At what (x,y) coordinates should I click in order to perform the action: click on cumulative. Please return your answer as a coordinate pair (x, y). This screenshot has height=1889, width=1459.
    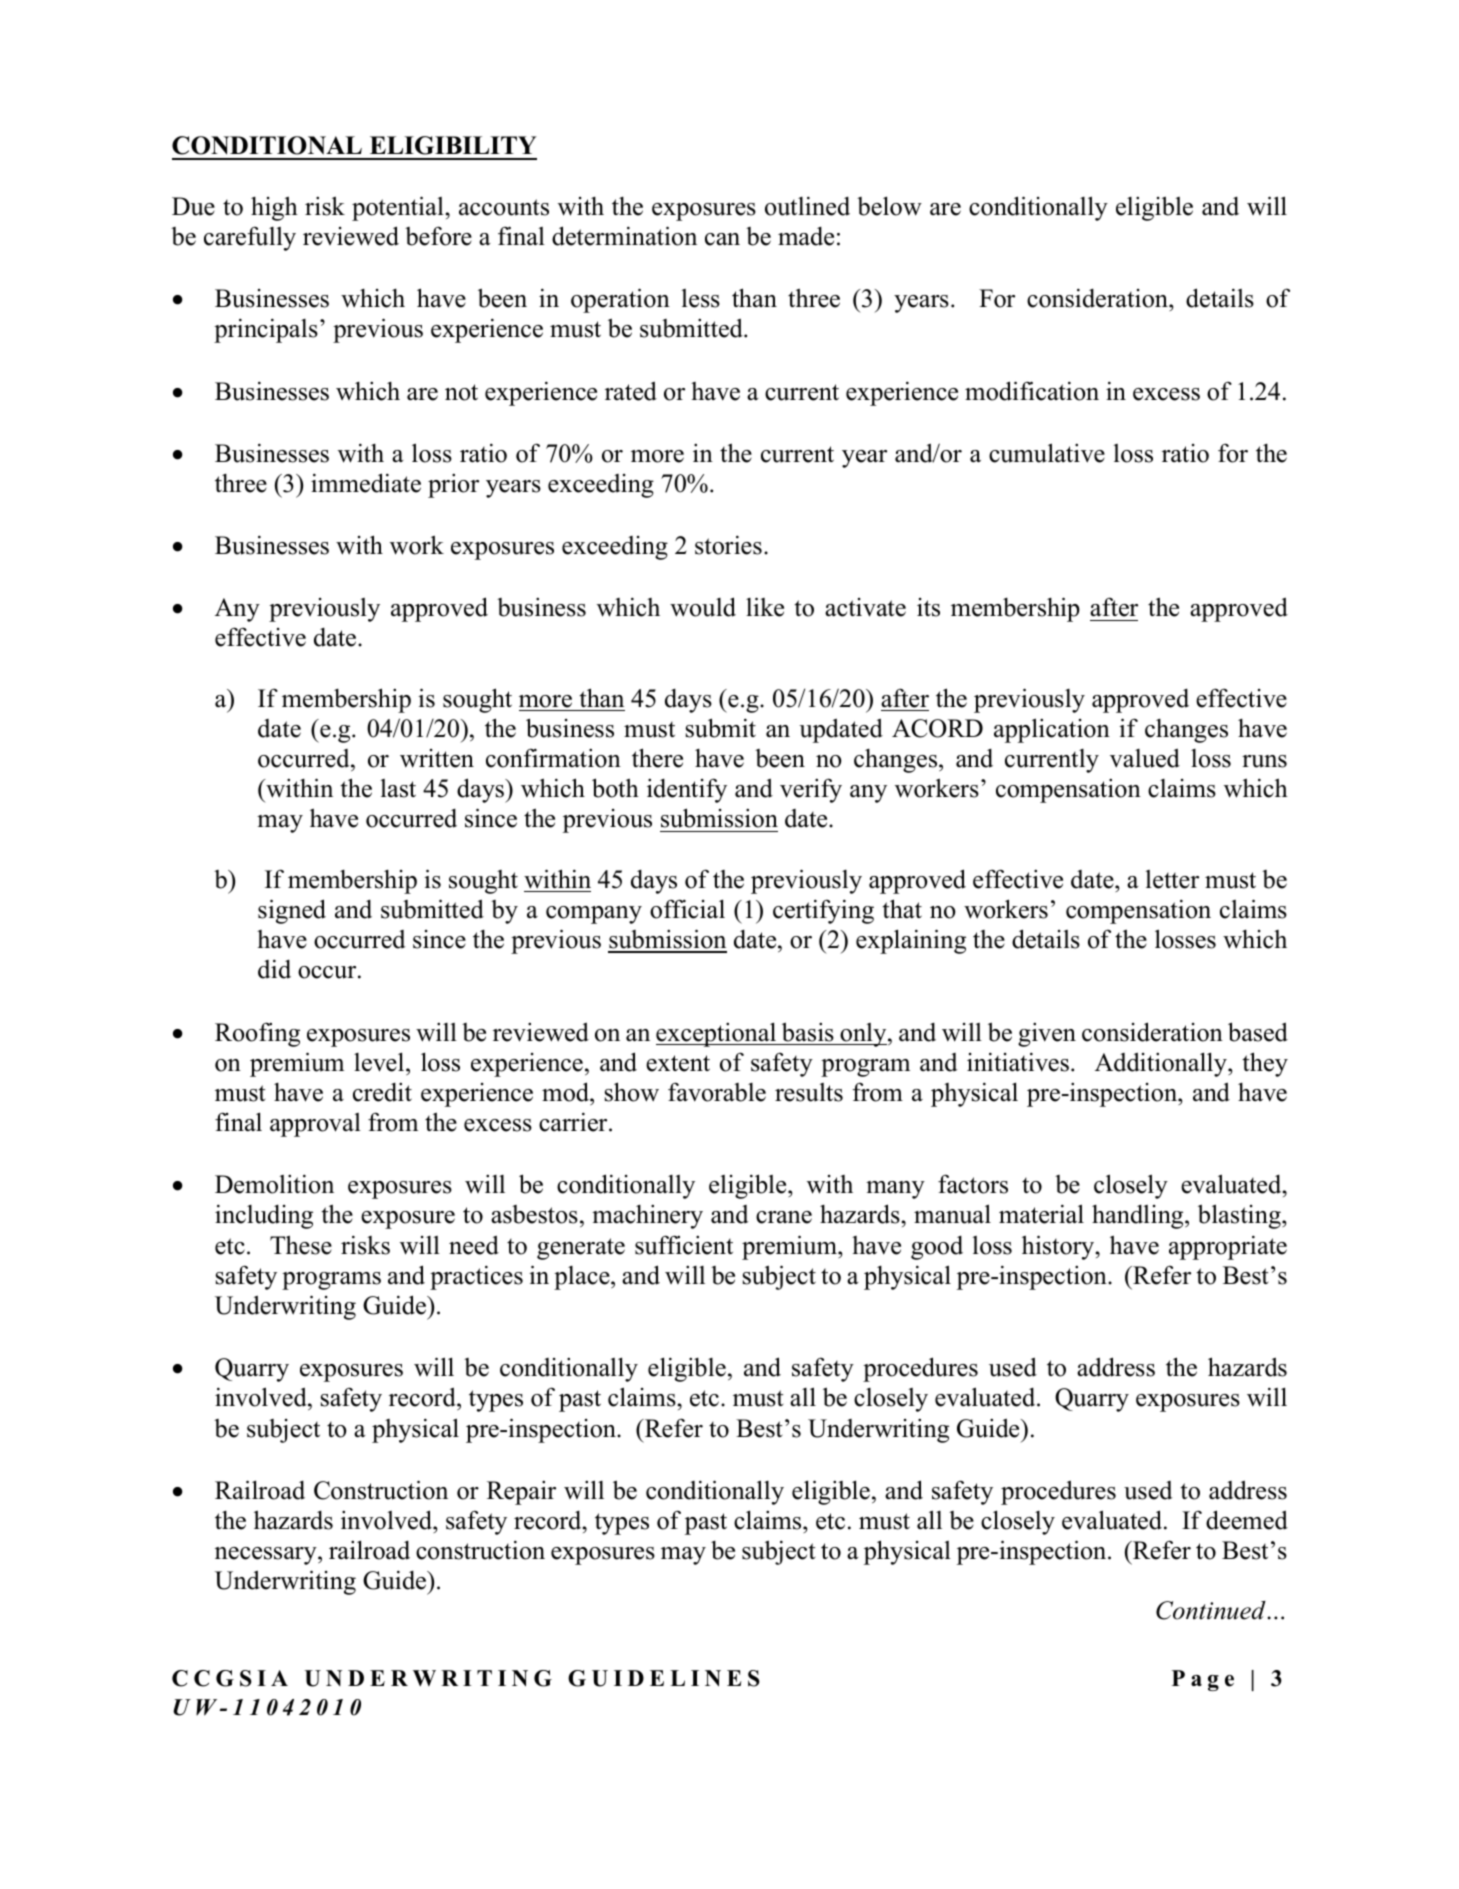
    Looking at the image, I should click on (1047, 453).
